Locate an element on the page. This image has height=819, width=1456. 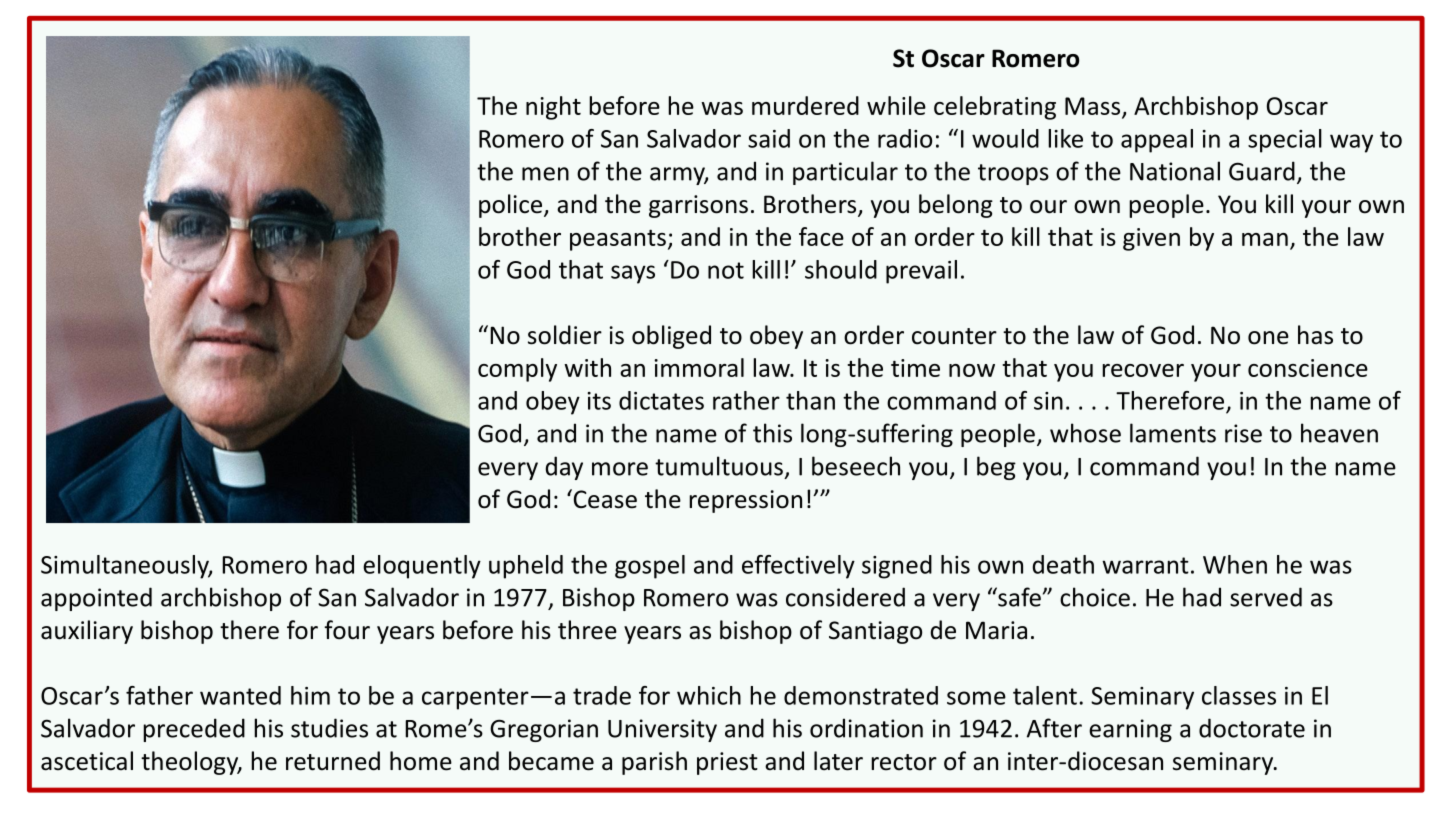
beg is located at coordinates (996, 468).
